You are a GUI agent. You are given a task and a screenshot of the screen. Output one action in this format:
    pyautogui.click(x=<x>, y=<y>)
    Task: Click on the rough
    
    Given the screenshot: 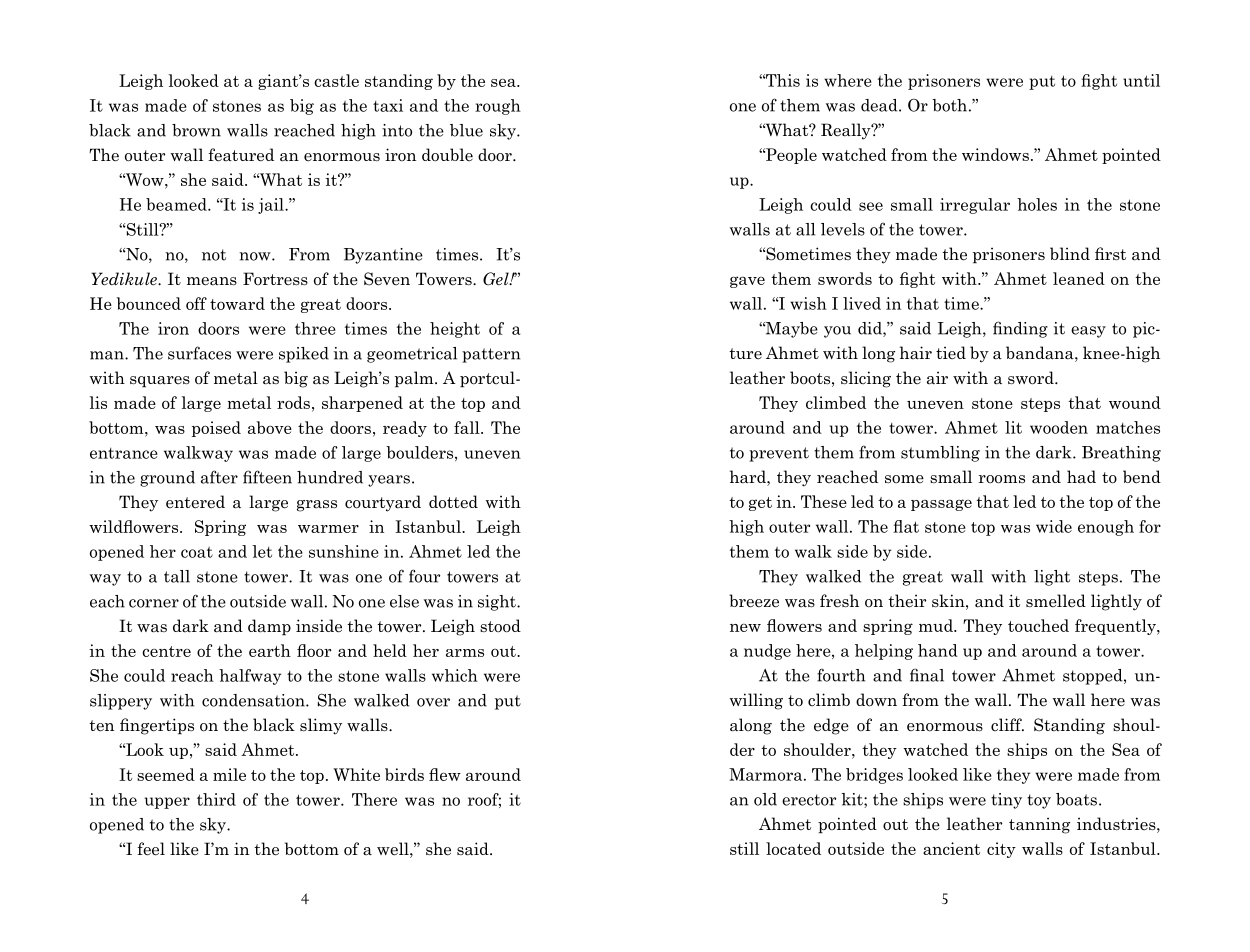 What is the action you would take?
    pyautogui.click(x=498, y=107)
